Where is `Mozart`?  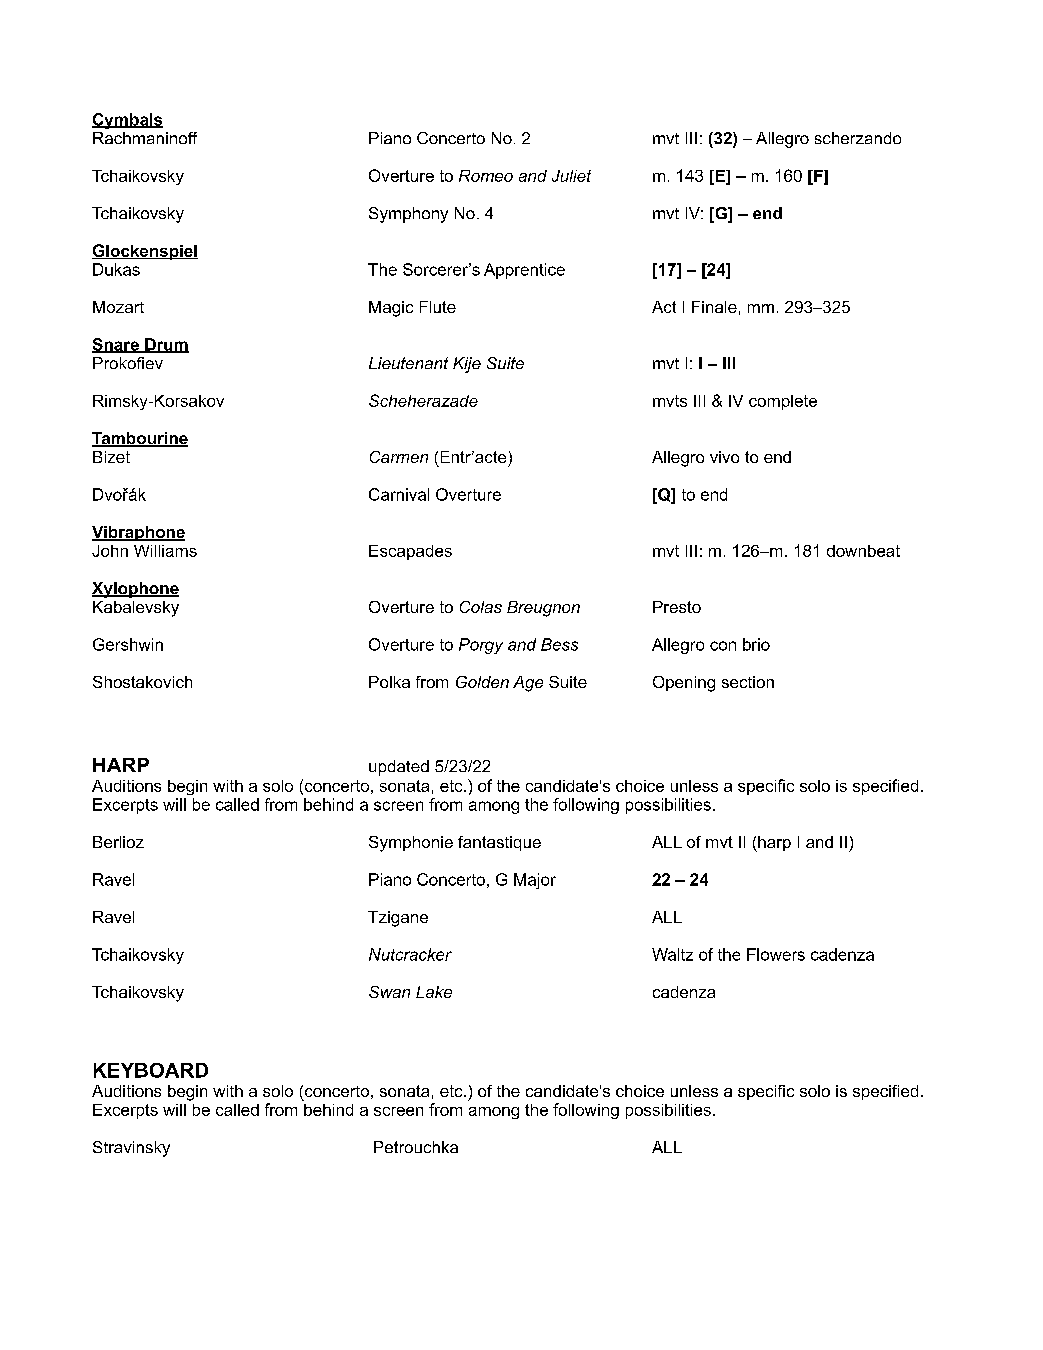 Mozart is located at coordinates (118, 307).
